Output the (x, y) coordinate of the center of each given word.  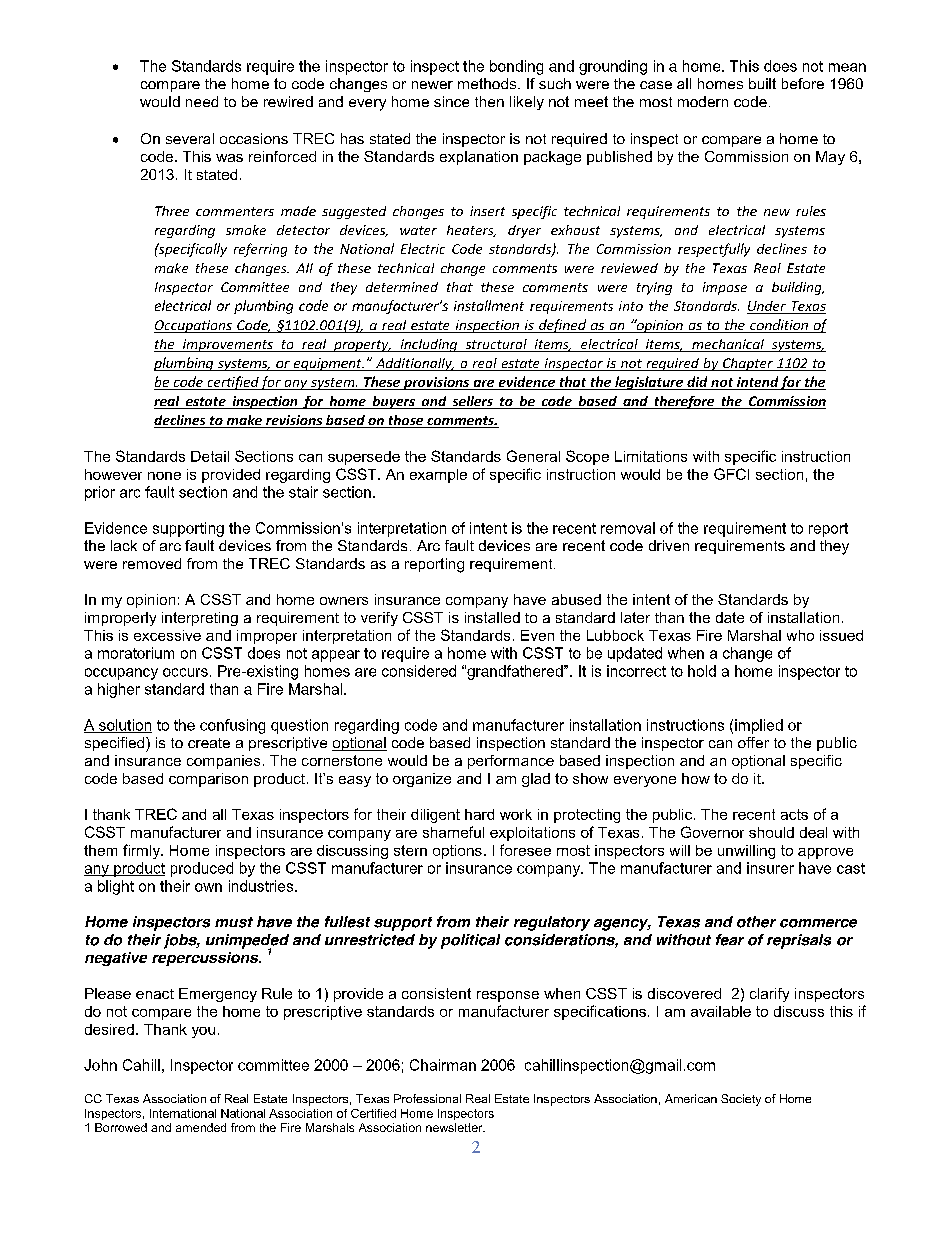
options (457, 852)
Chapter (748, 364)
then (489, 101)
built (762, 83)
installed (492, 617)
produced (202, 869)
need (202, 101)
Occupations (194, 326)
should (771, 832)
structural (496, 345)
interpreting (200, 619)
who (800, 635)
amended (201, 1127)
